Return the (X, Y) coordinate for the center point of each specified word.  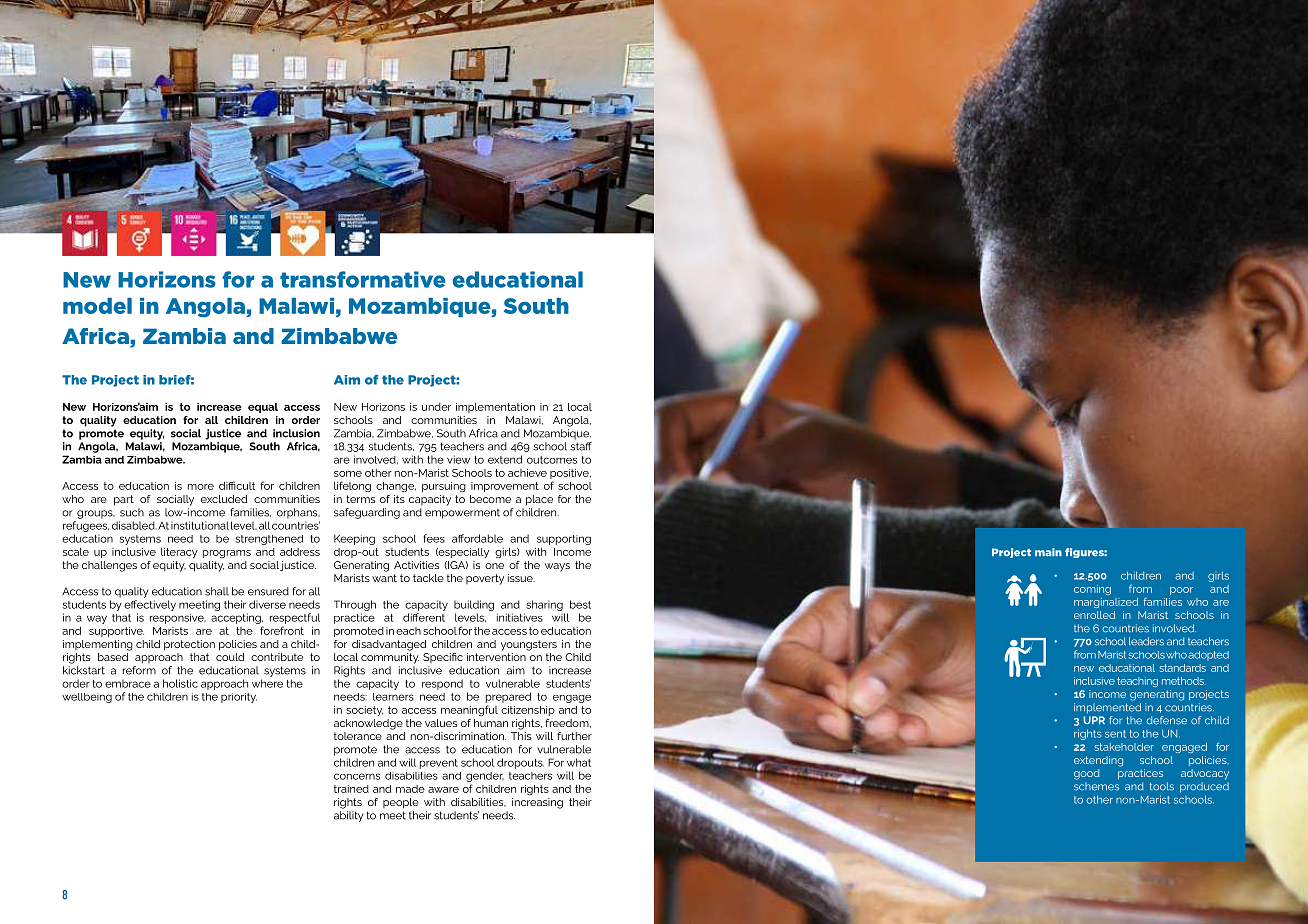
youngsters (529, 645)
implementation (495, 408)
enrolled (1094, 615)
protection (189, 645)
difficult (237, 485)
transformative (363, 279)
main (1048, 552)
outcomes (552, 460)
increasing (537, 803)
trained (351, 789)
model (97, 306)
